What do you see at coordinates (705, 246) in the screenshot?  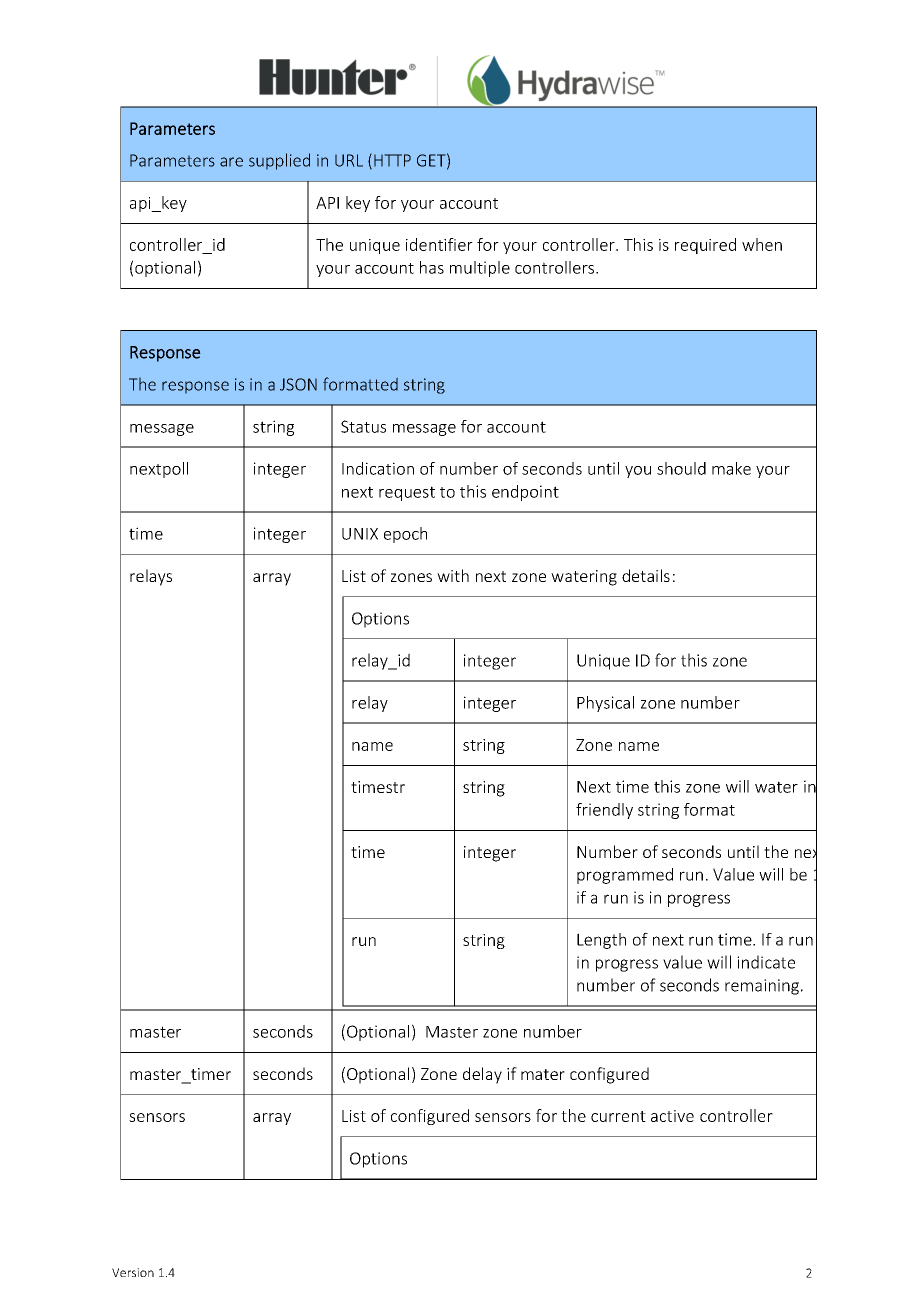 I see `required` at bounding box center [705, 246].
